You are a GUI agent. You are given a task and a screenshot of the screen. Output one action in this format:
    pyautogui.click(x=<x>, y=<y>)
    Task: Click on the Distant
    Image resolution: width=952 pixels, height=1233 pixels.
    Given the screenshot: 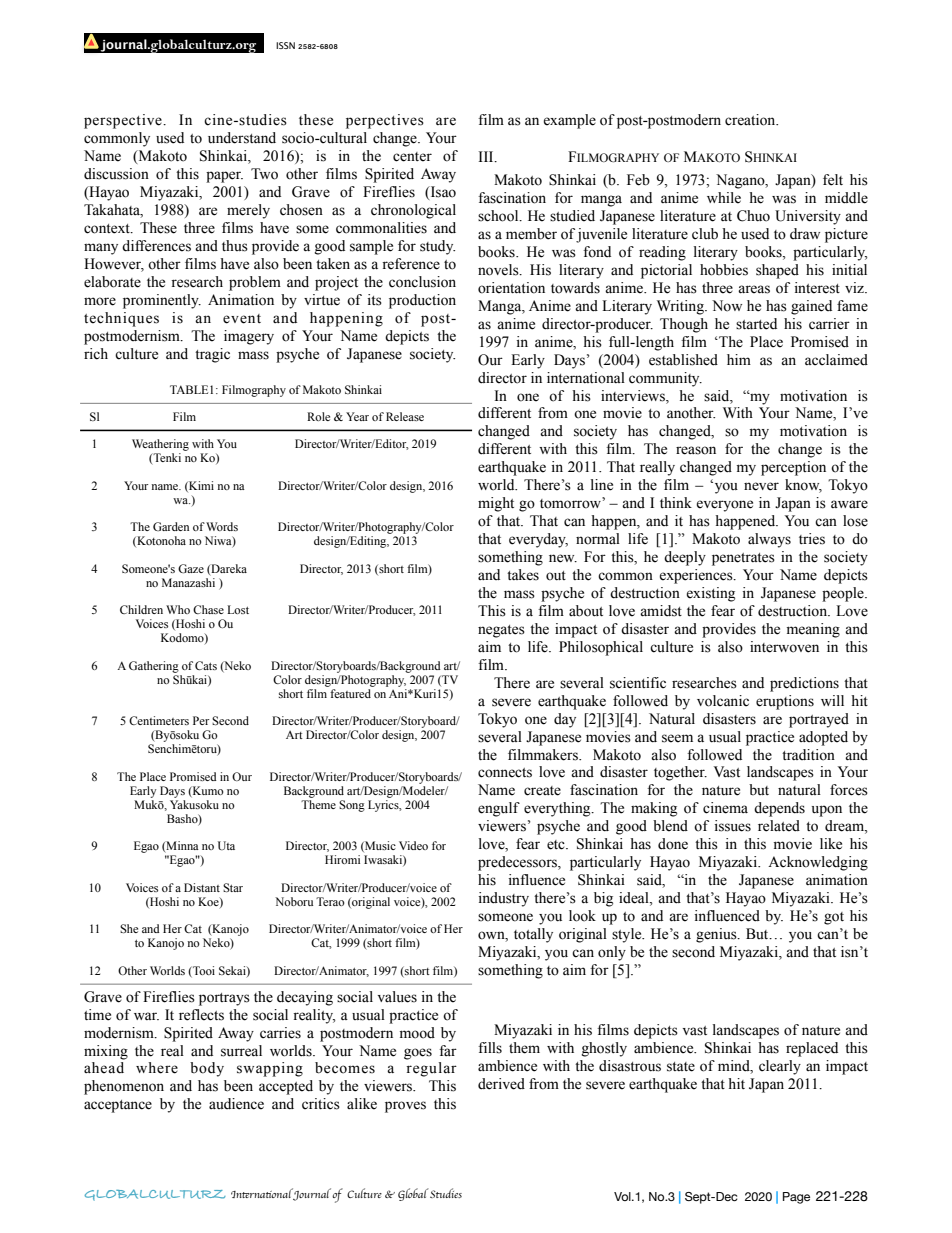 What is the action you would take?
    pyautogui.click(x=202, y=887)
